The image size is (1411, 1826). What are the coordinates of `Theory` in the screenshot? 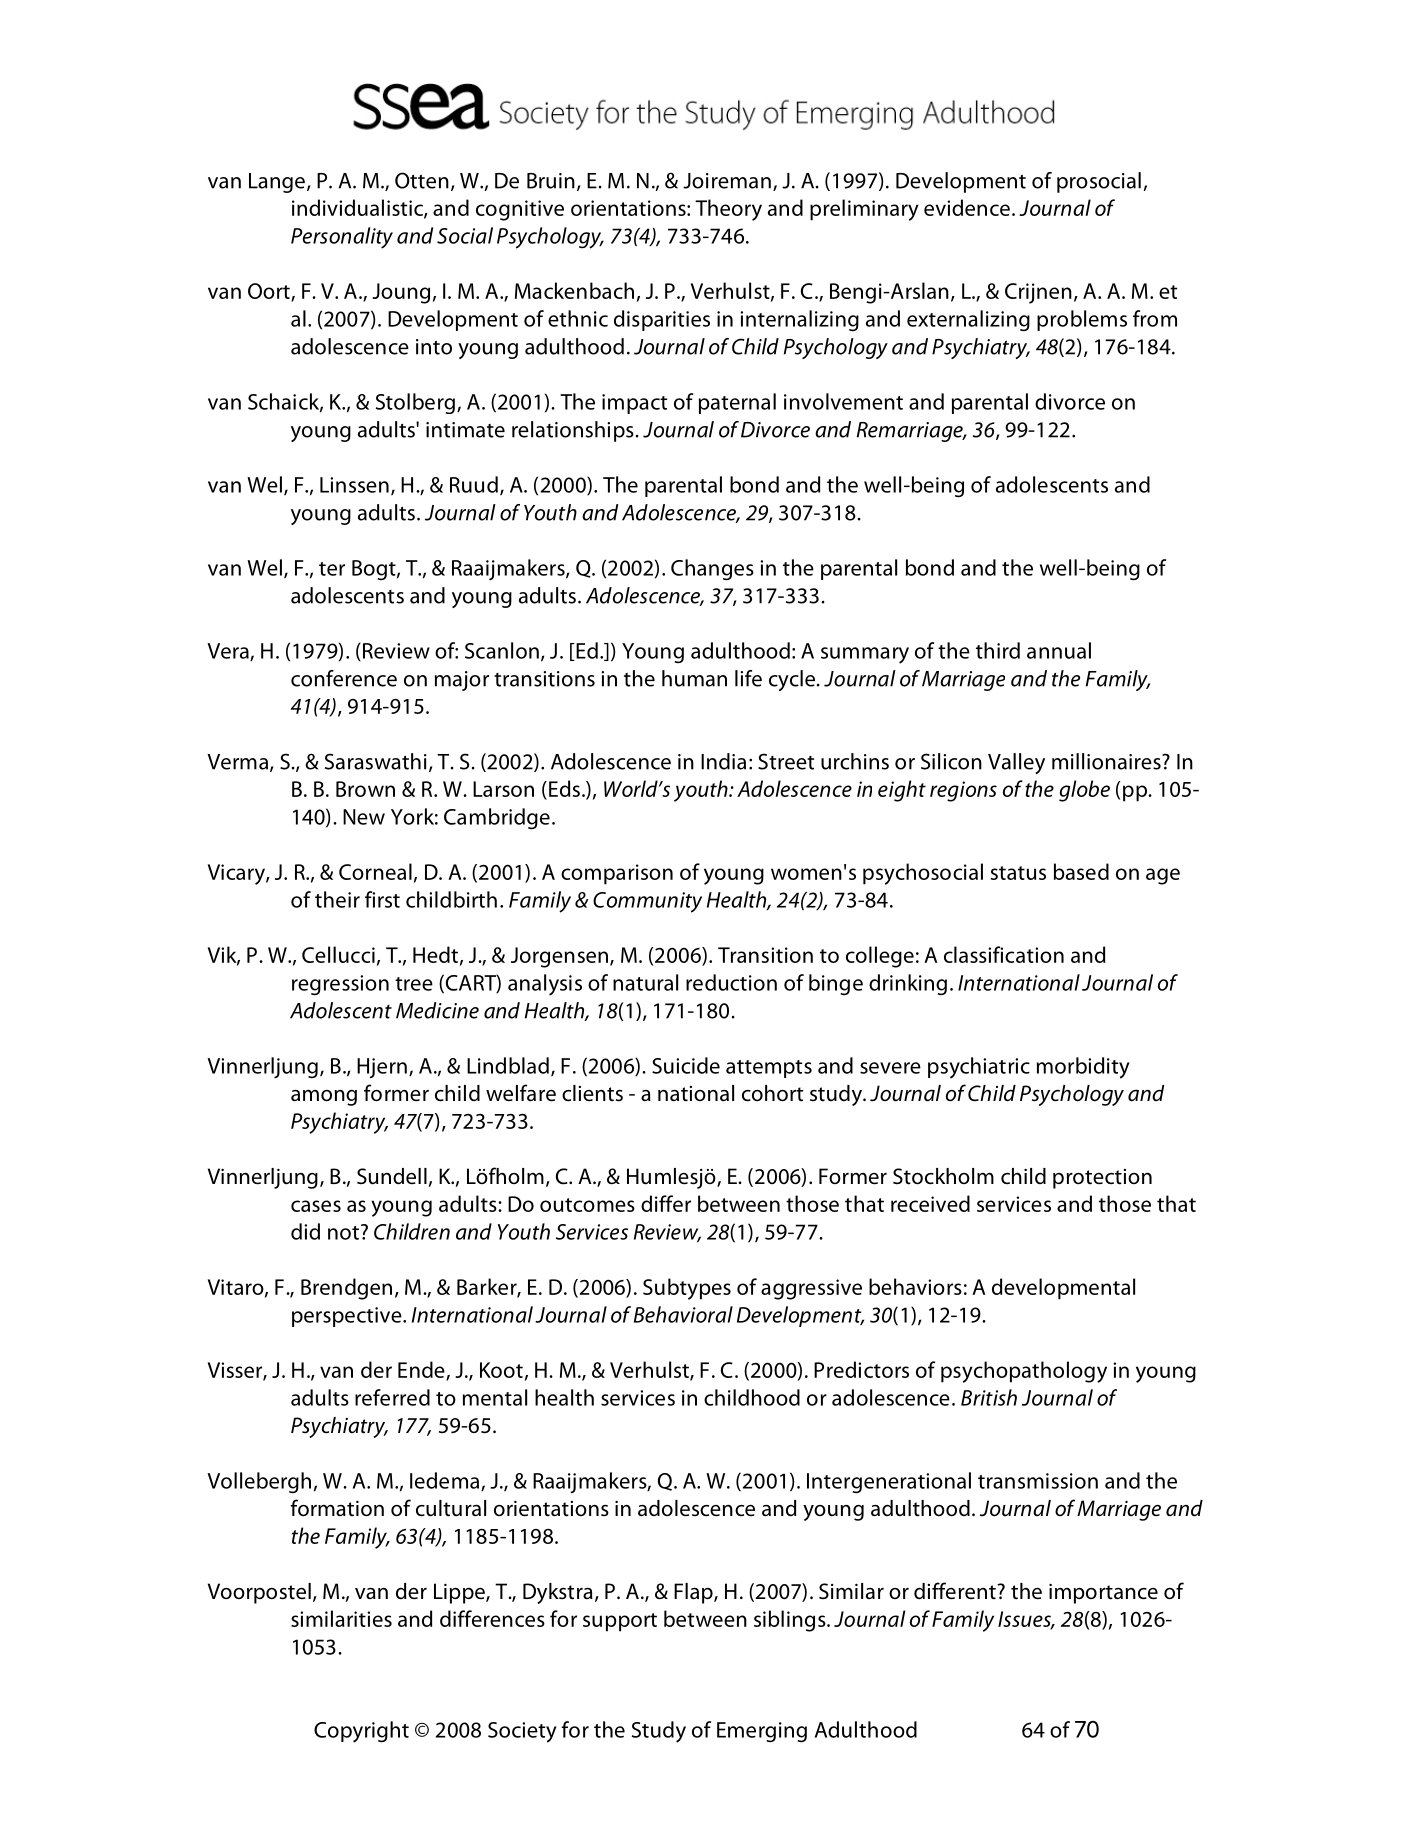 It's located at (728, 210).
